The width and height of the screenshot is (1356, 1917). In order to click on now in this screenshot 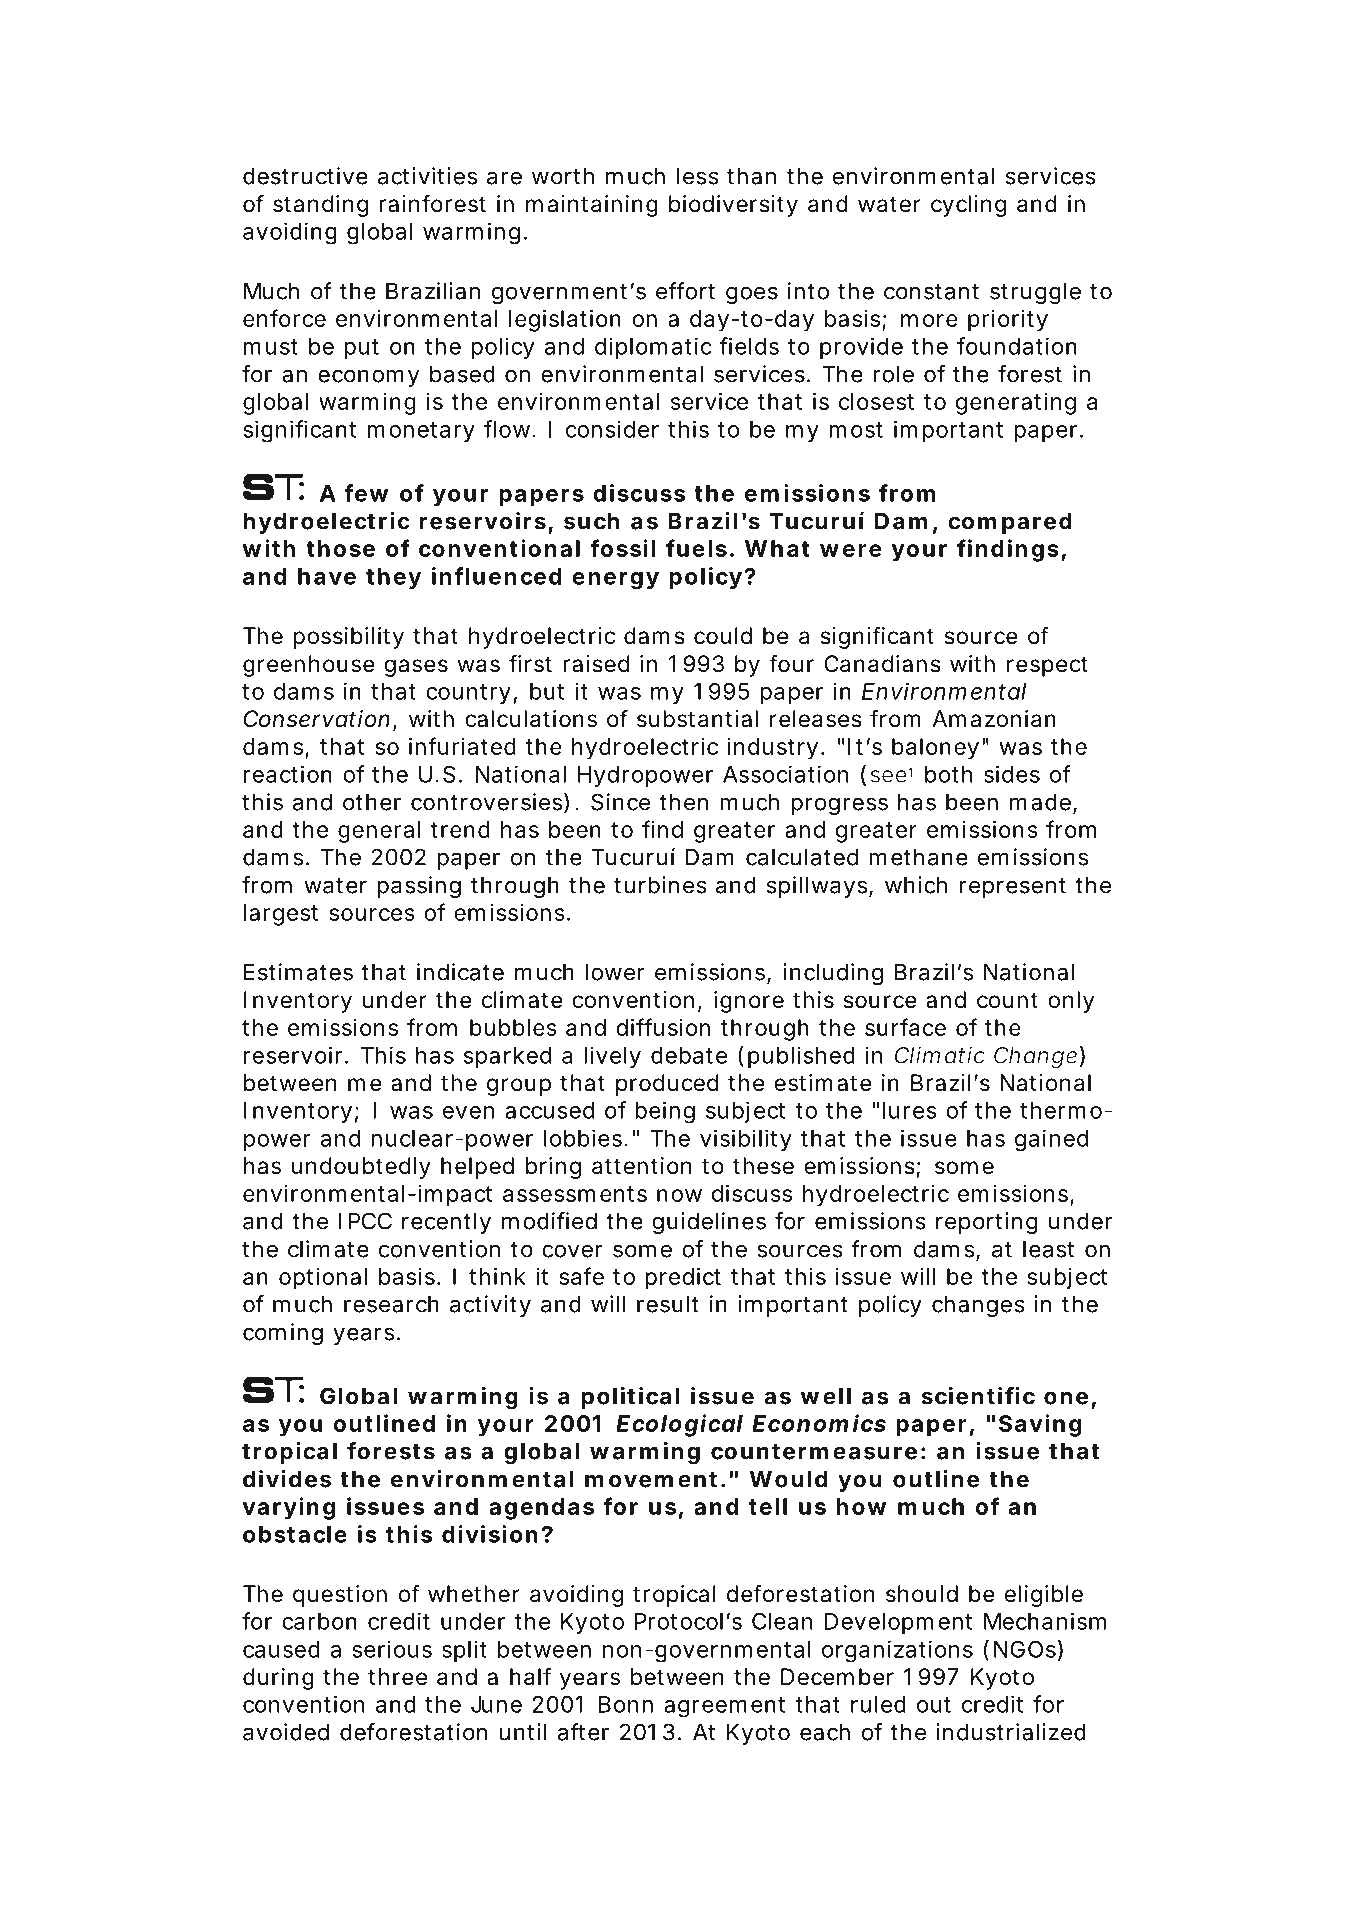, I will do `click(679, 1195)`.
